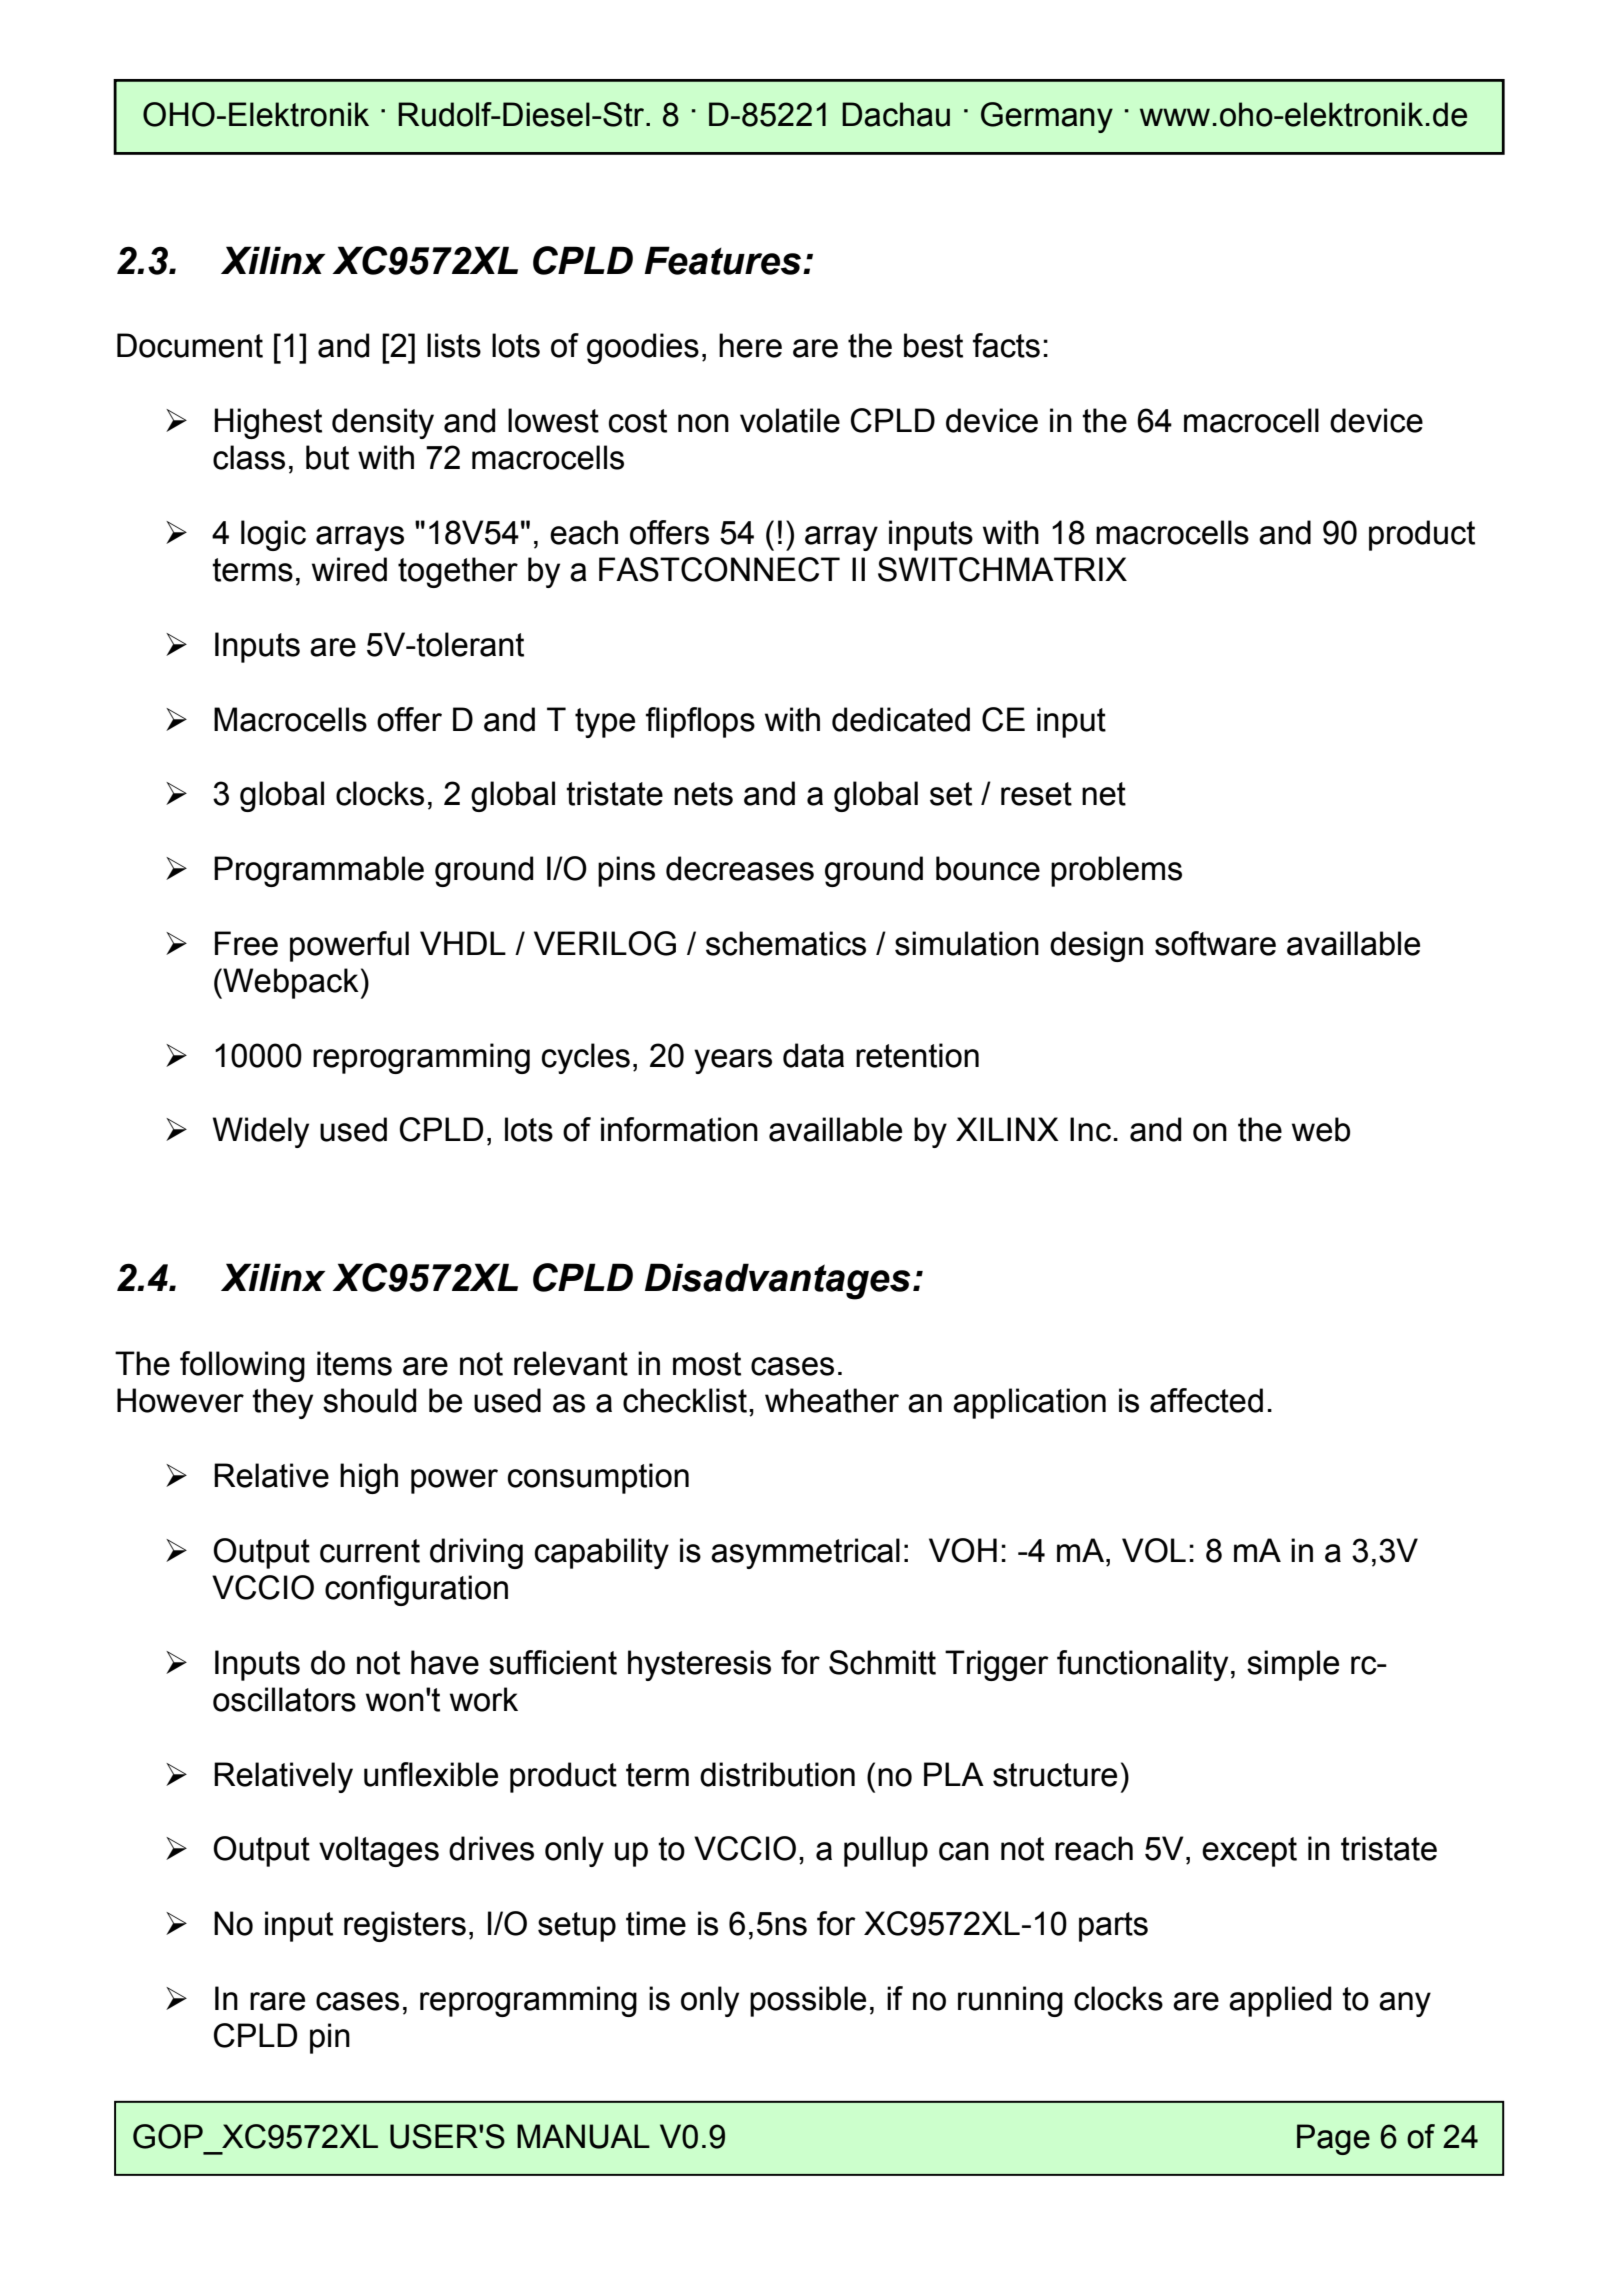  I want to click on rare, so click(277, 2001).
